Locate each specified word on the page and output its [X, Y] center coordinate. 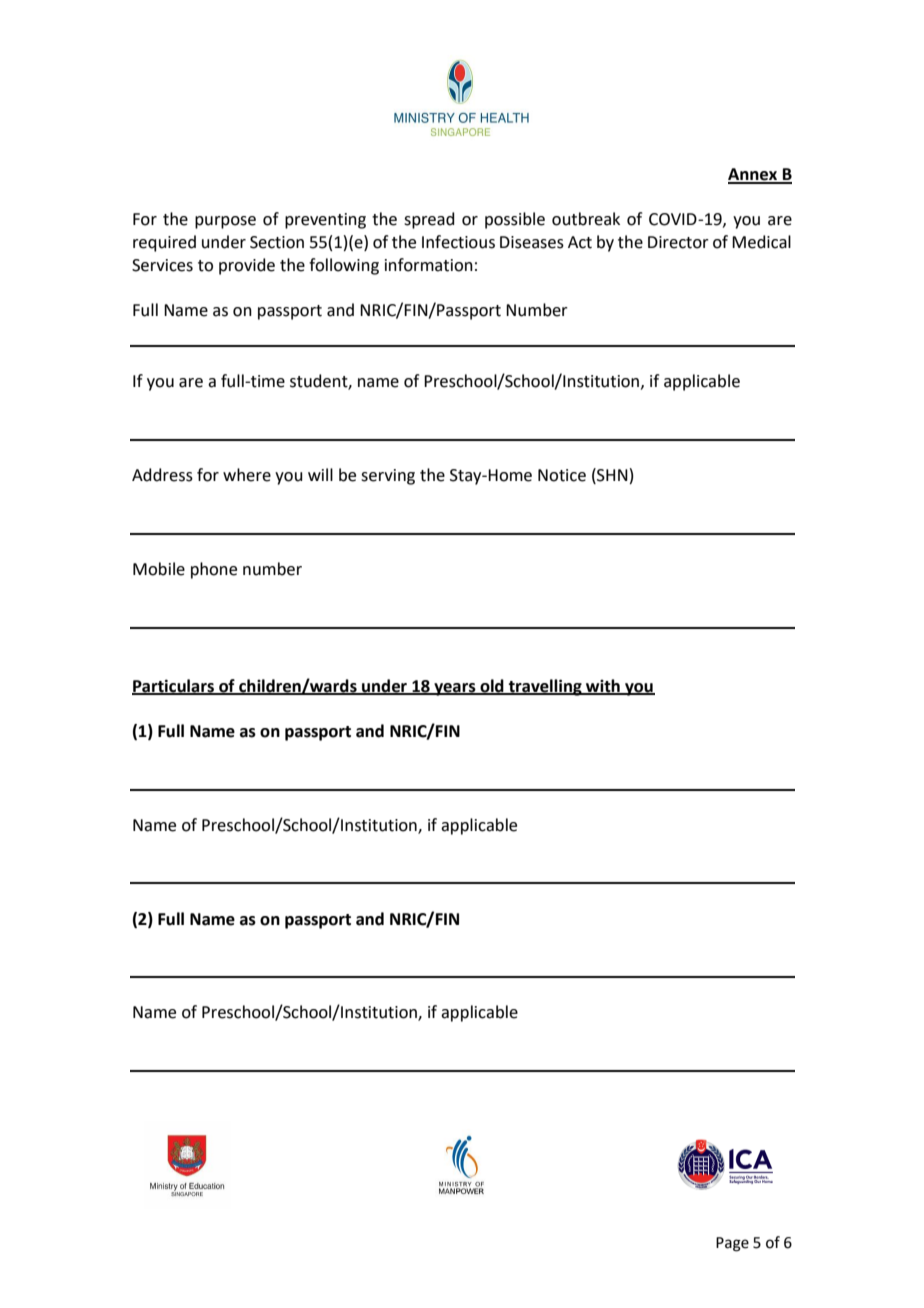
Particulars [174, 686]
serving [388, 477]
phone [214, 570]
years [455, 689]
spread [429, 220]
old [492, 686]
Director [678, 242]
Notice [562, 475]
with [603, 686]
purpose [225, 222]
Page [732, 1244]
